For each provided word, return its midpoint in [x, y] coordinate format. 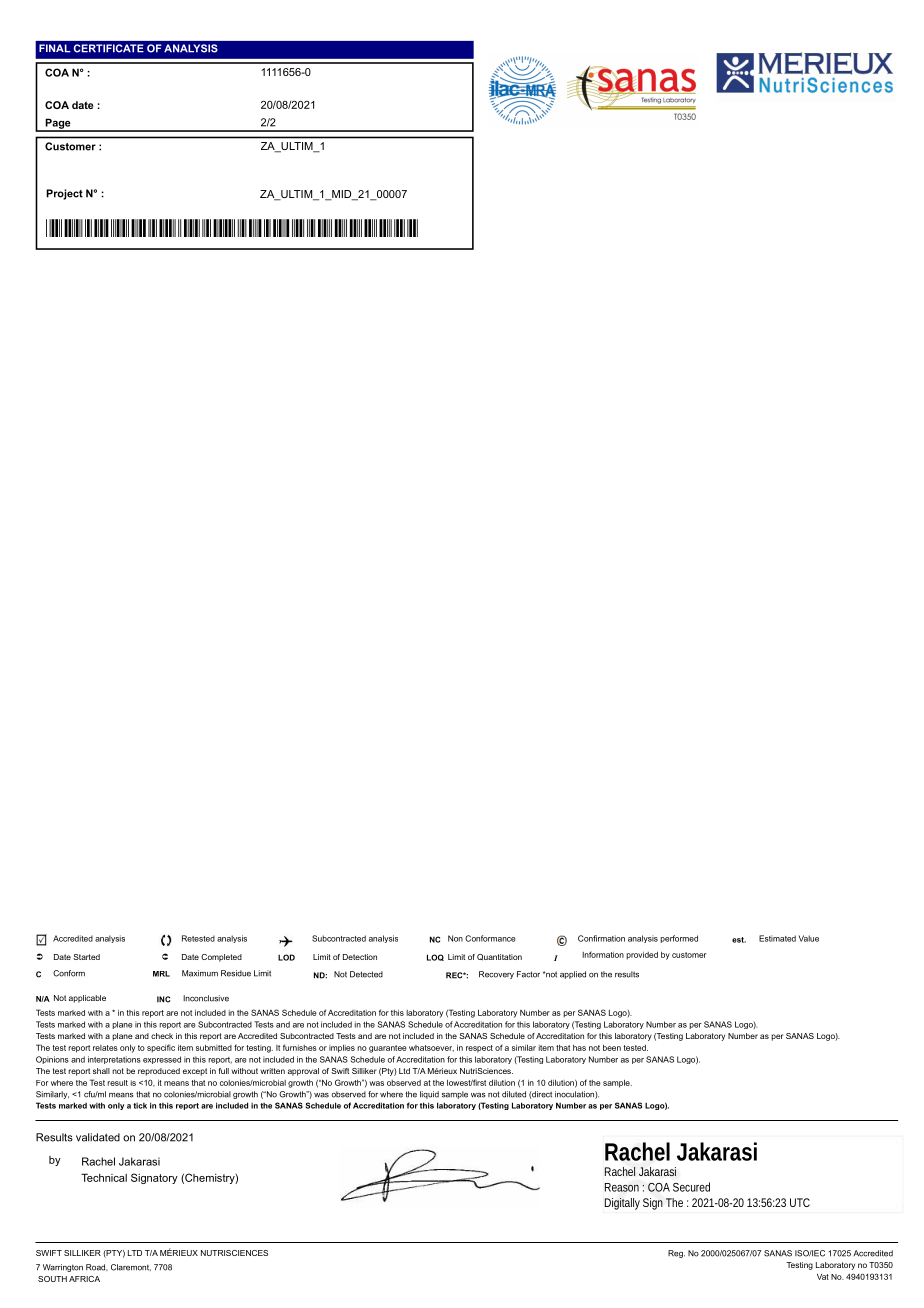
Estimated [777, 938]
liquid [429, 1095]
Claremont [131, 1267]
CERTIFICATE [109, 48]
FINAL [55, 48]
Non [455, 938]
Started [86, 957]
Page [58, 124]
